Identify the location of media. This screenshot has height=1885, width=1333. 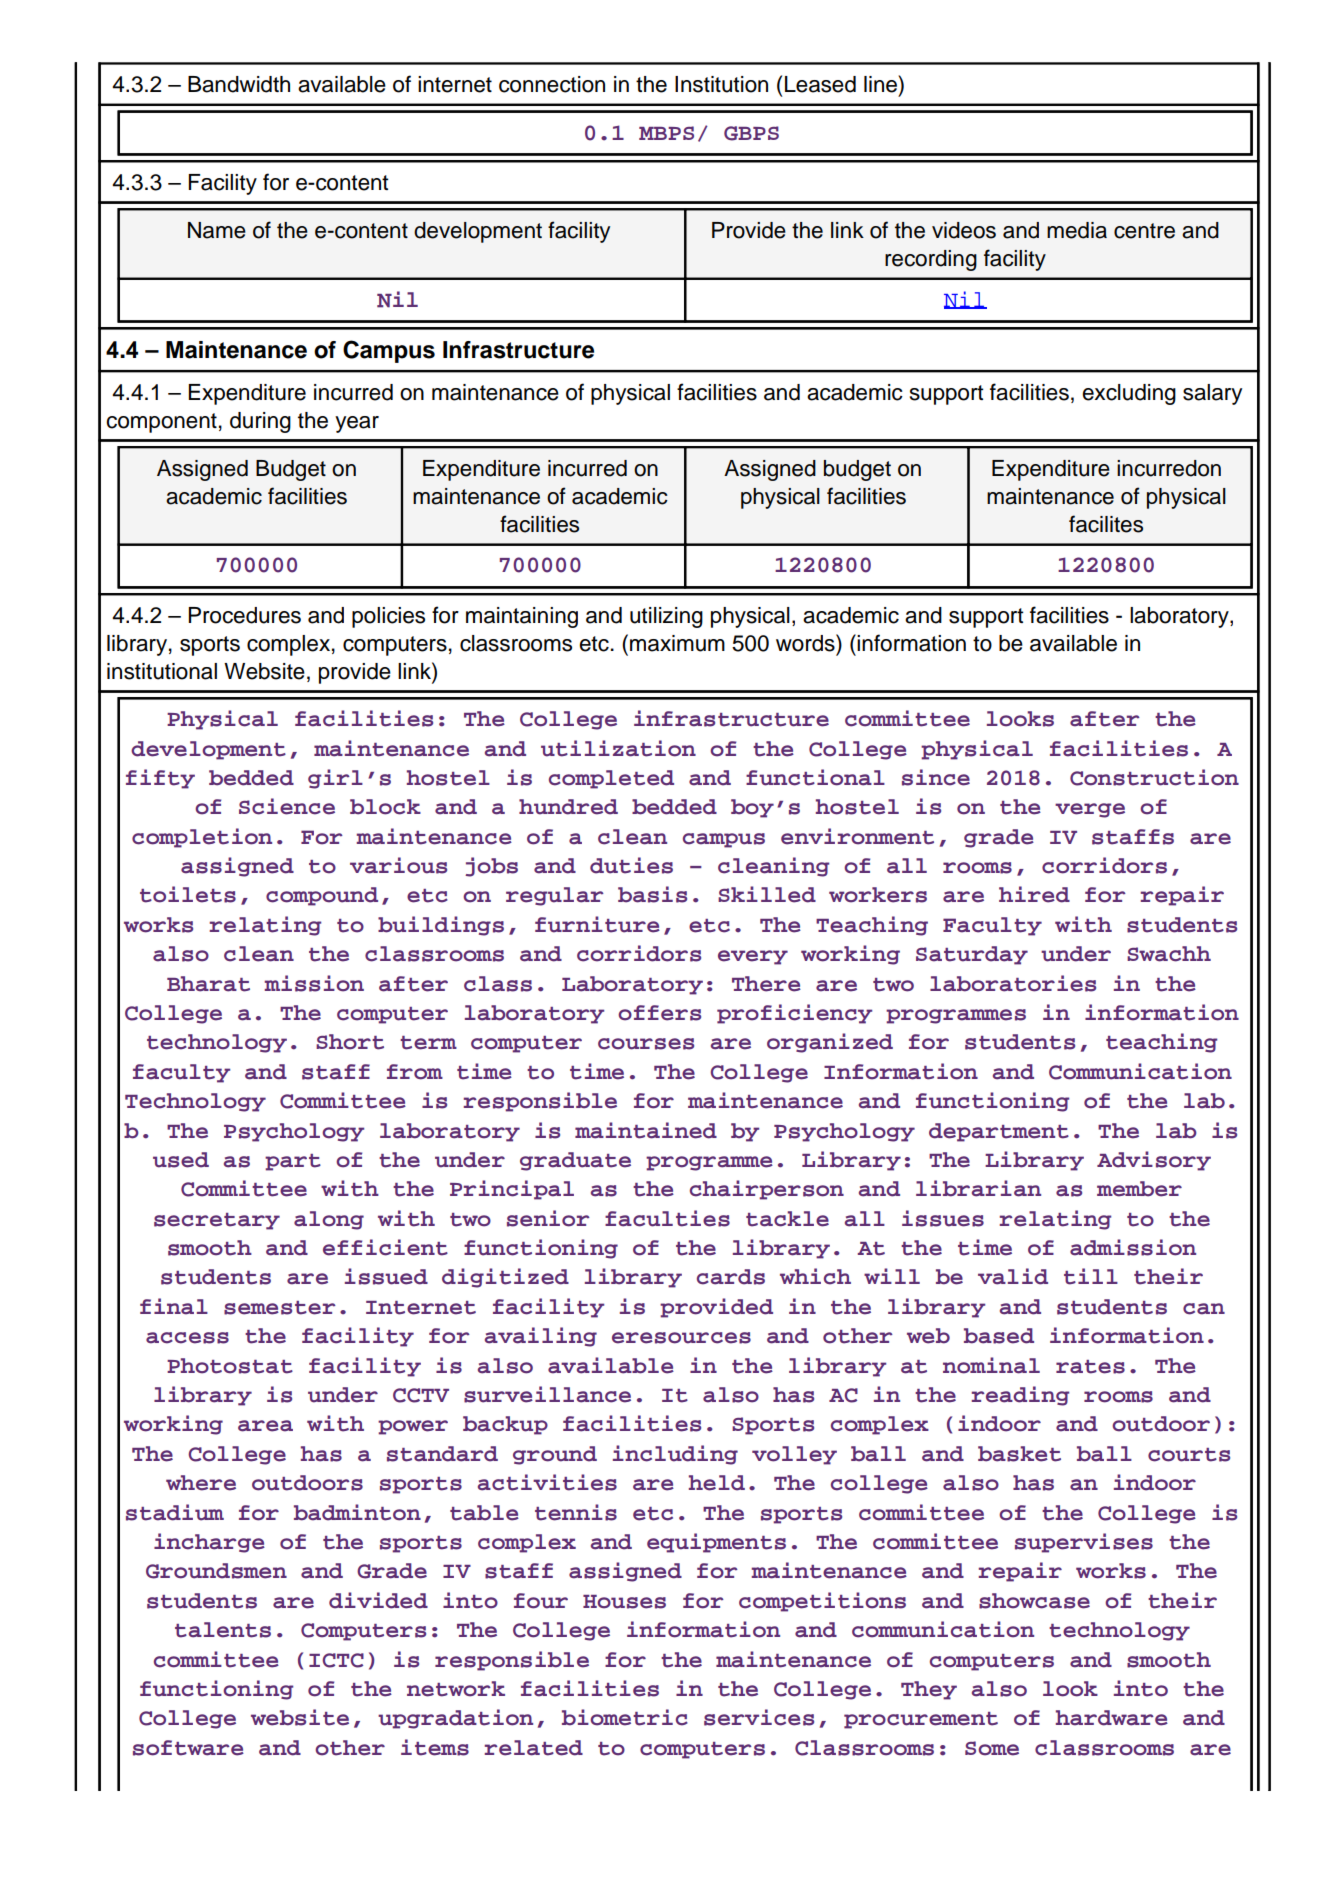
(1077, 230).
